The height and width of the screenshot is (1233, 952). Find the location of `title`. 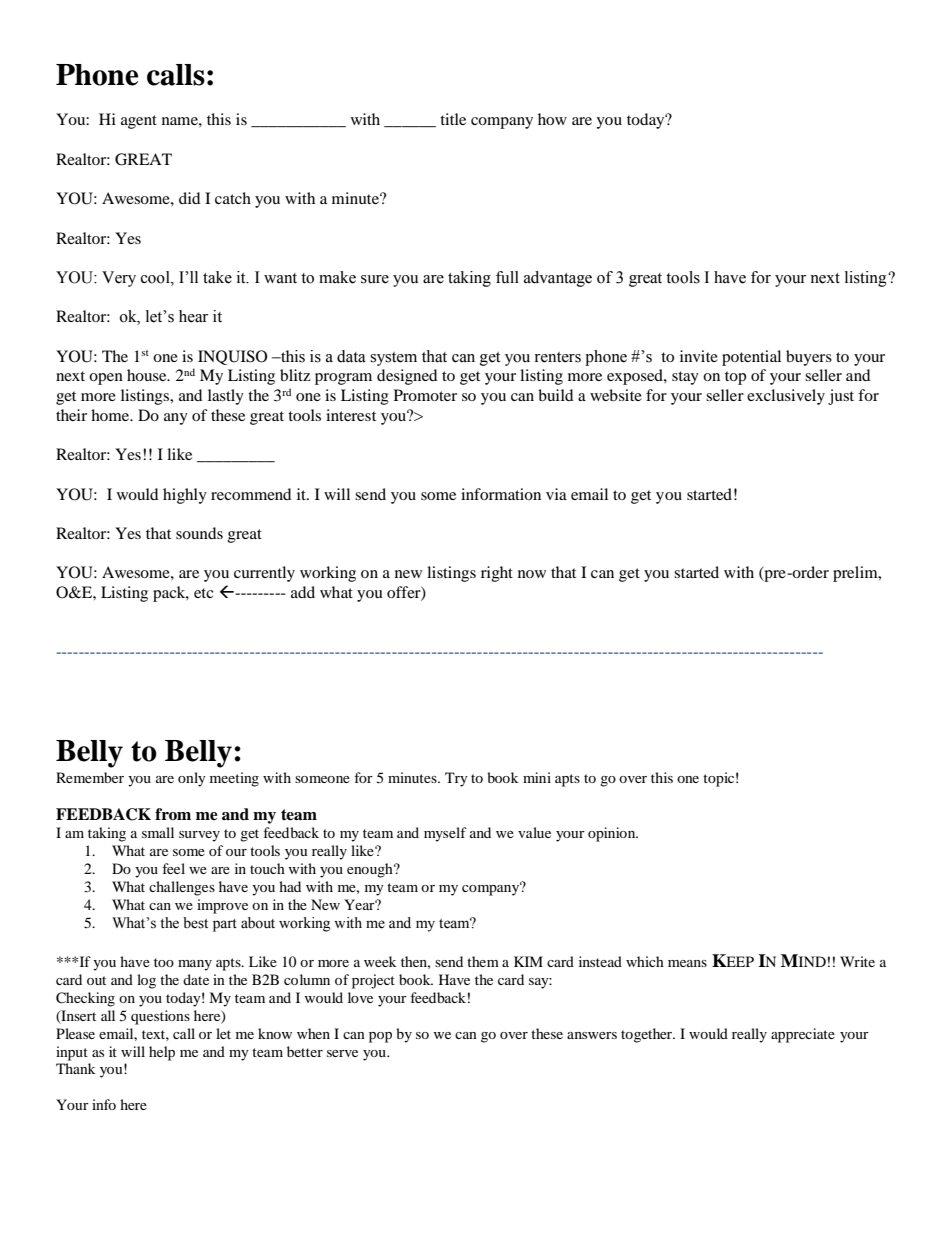

title is located at coordinates (453, 119).
